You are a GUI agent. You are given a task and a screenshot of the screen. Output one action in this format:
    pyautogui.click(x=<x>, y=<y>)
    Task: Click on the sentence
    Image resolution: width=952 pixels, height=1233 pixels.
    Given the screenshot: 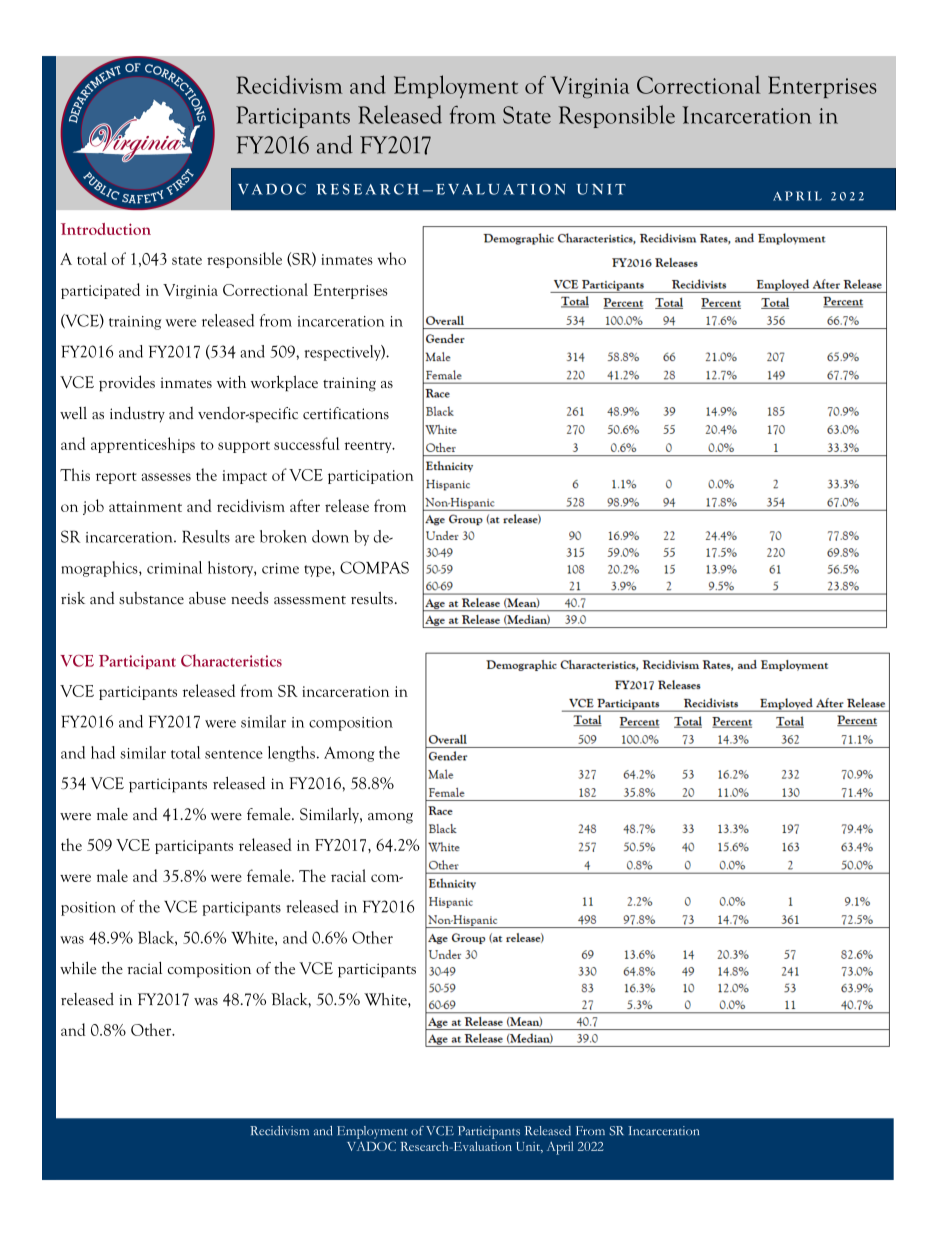 What is the action you would take?
    pyautogui.click(x=234, y=754)
